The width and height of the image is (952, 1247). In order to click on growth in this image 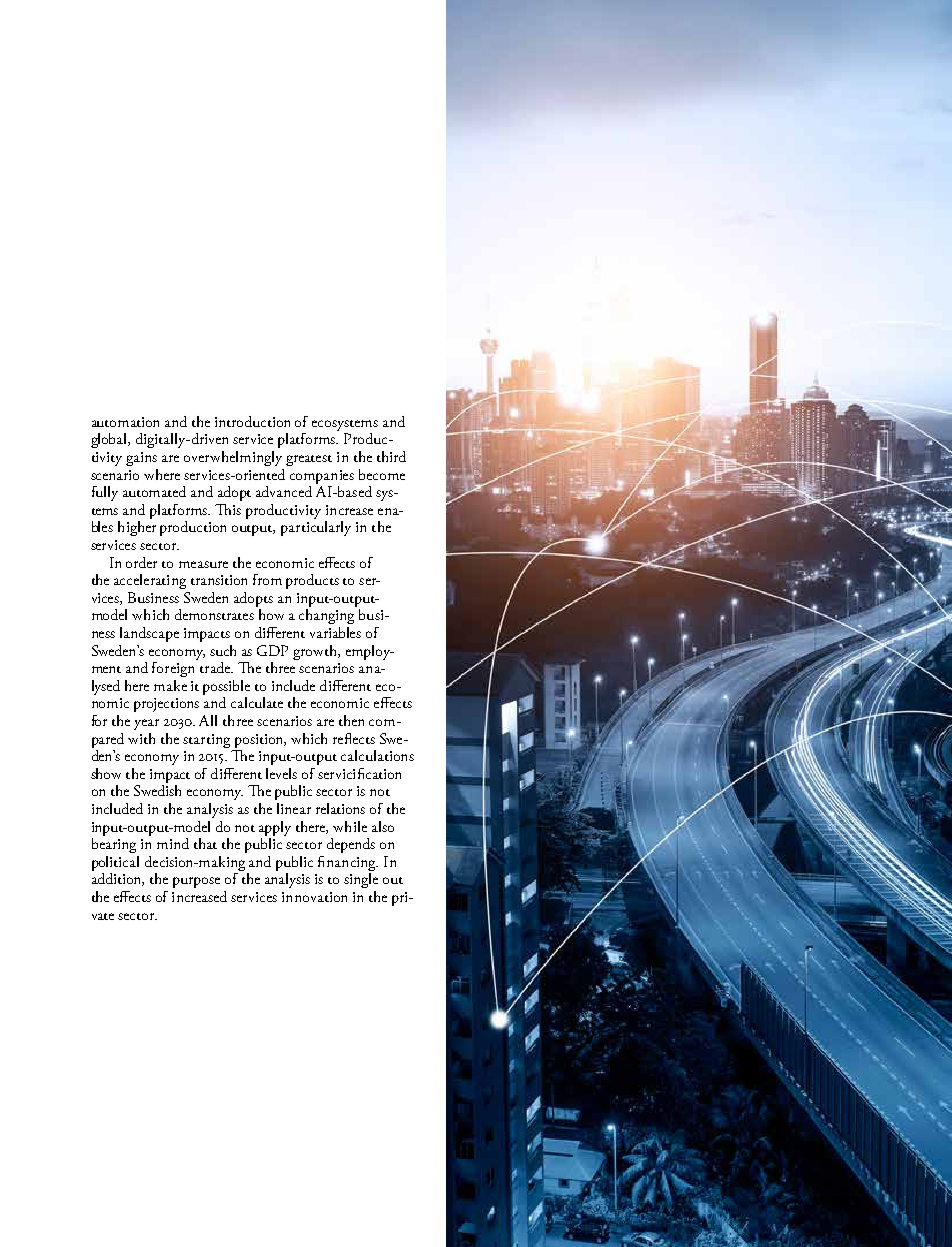, I will do `click(316, 652)`.
